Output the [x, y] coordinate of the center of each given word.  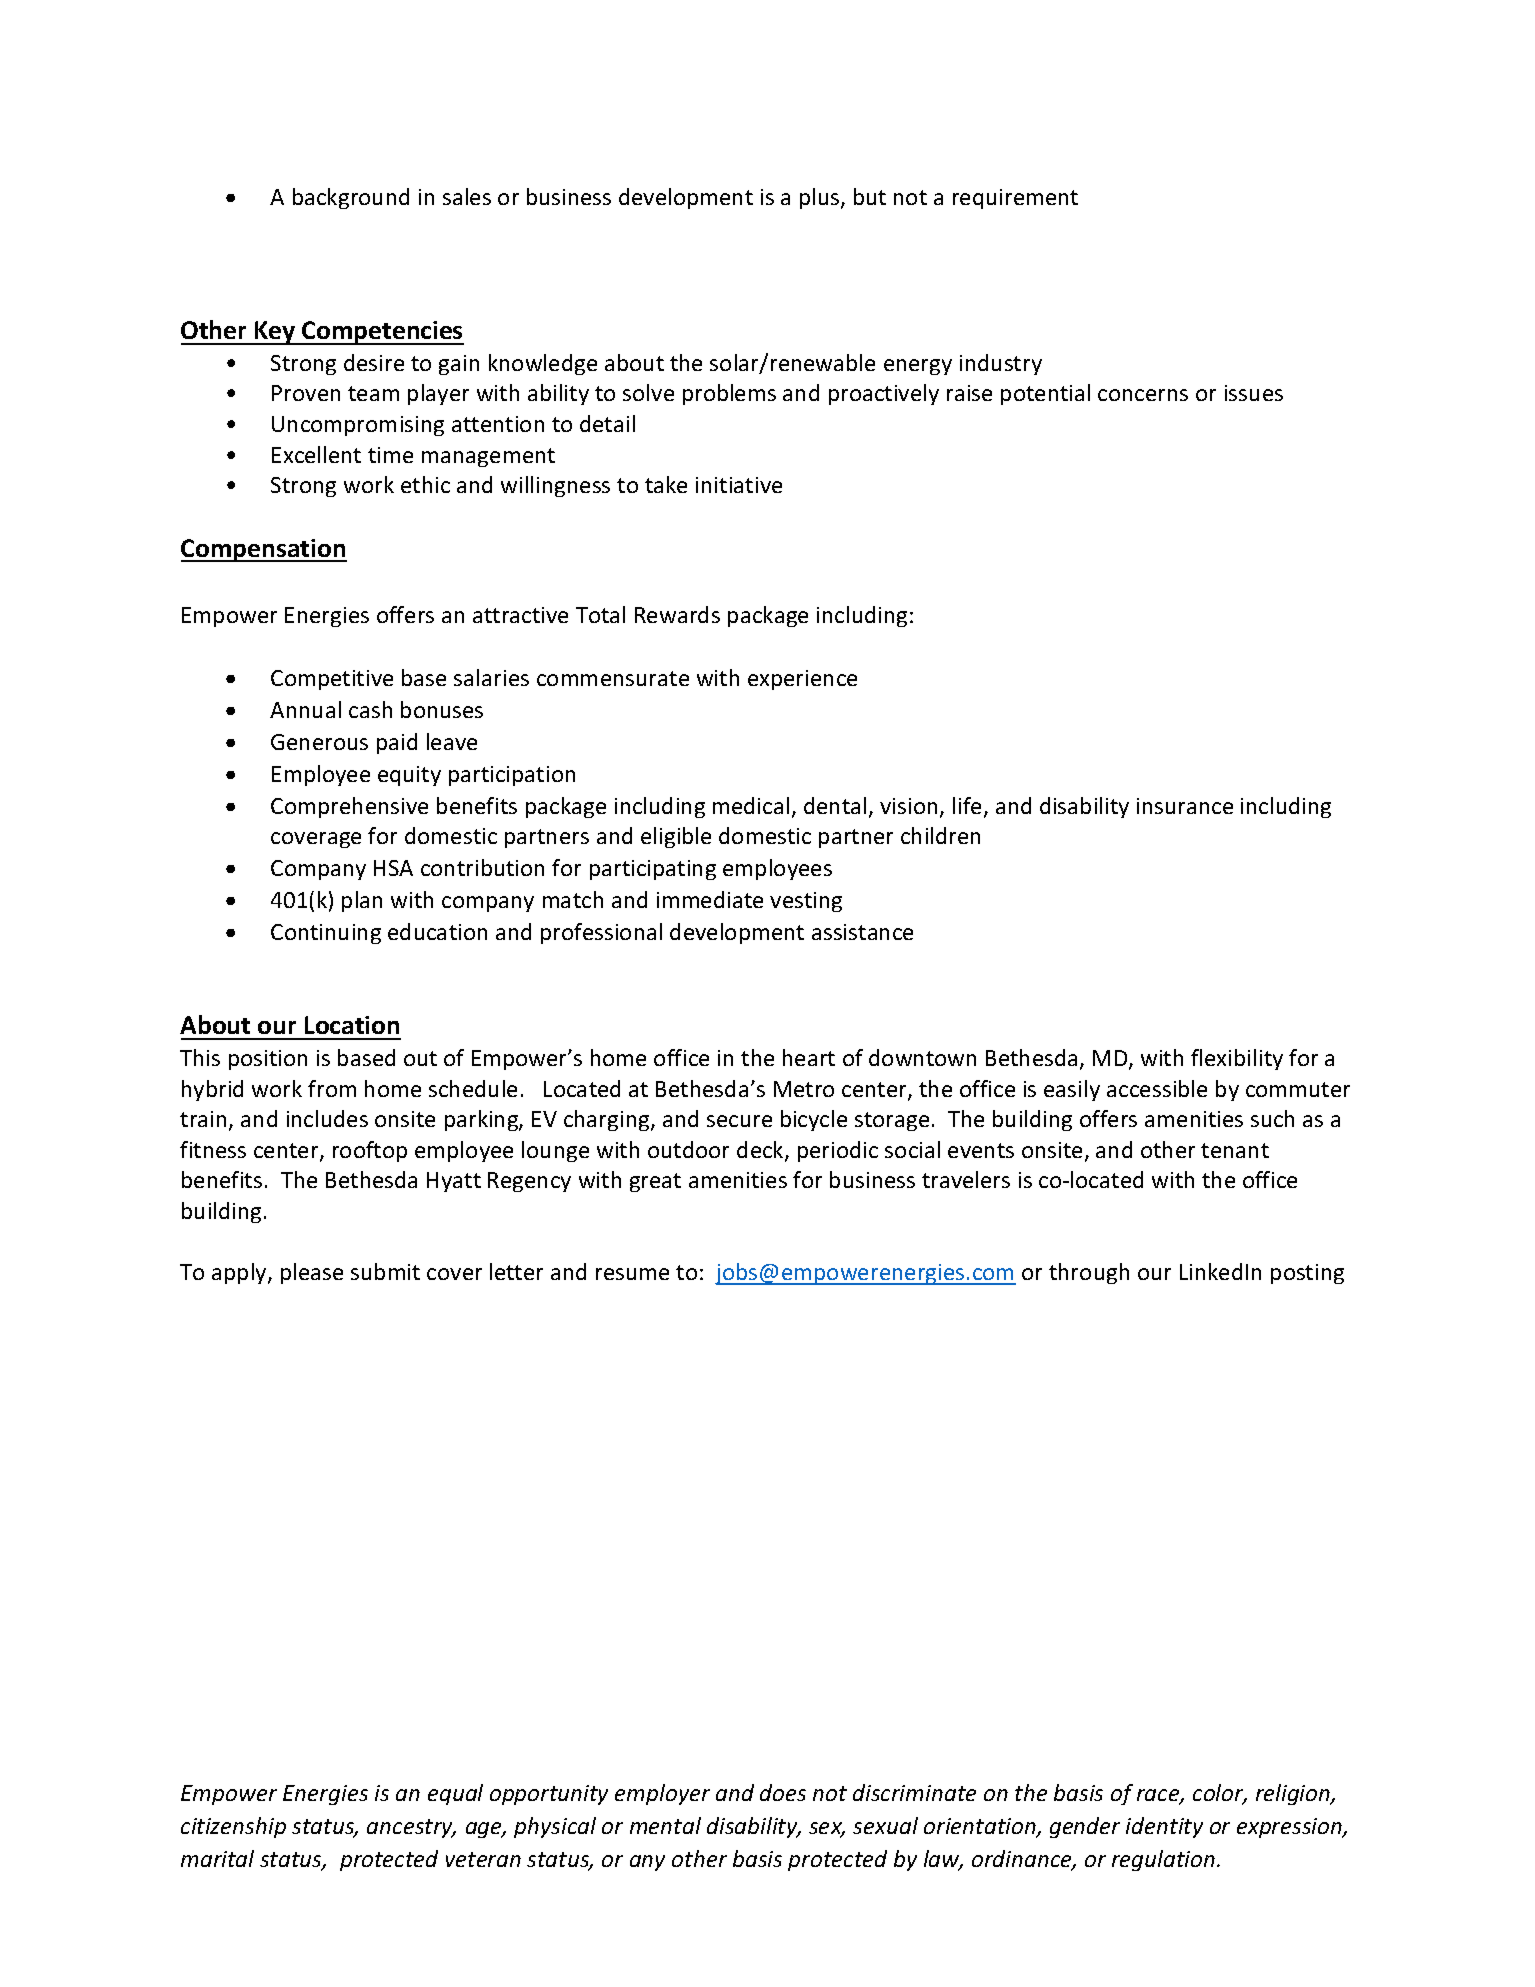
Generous [319, 742]
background [351, 198]
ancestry [411, 1828]
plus [821, 198]
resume [632, 1274]
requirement [1015, 199]
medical [751, 805]
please [312, 1273]
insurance [1185, 806]
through [1089, 1273]
